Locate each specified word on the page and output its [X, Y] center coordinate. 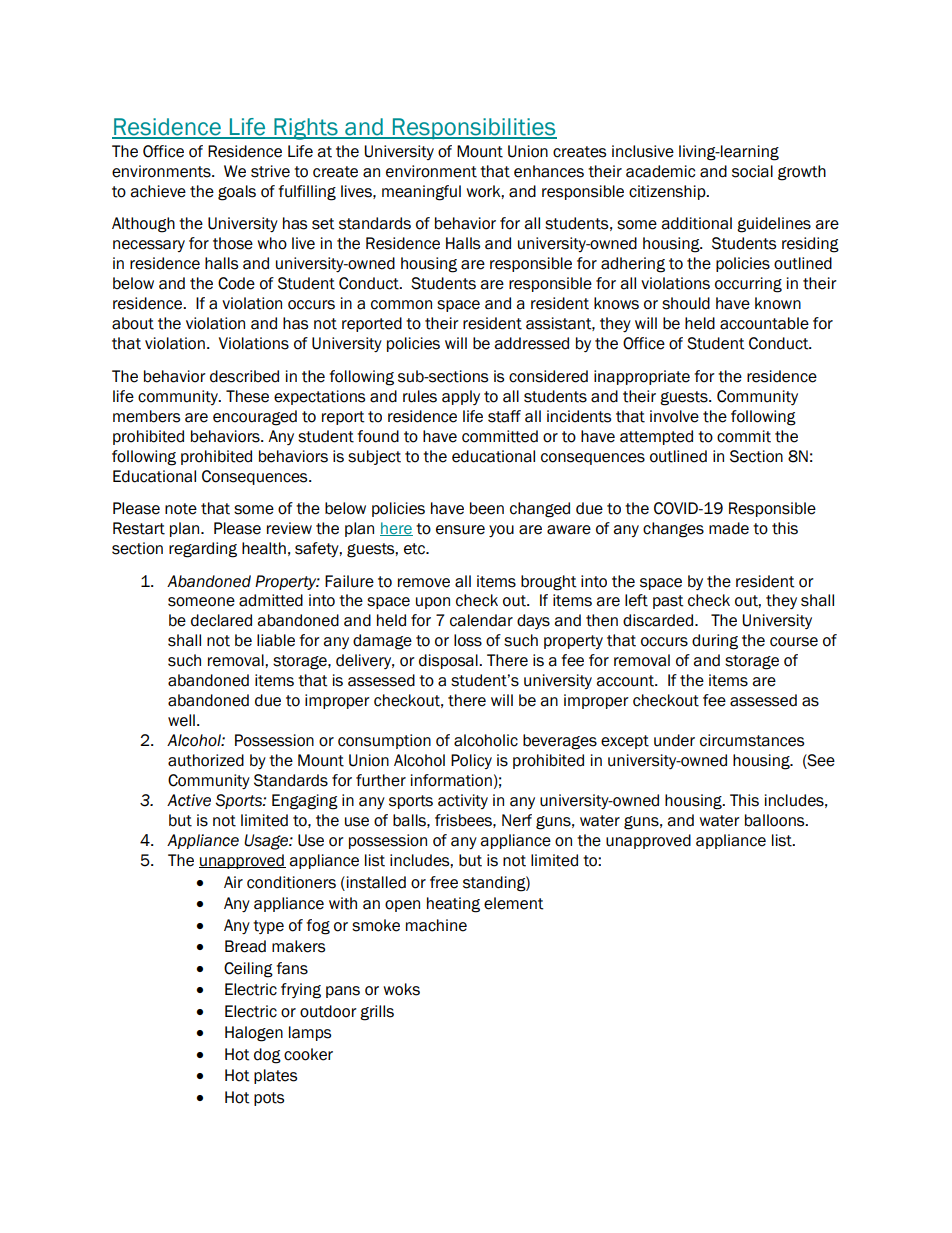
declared [221, 620]
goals [237, 193]
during [715, 642]
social [752, 171]
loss [468, 640]
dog [267, 1056]
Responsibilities [473, 128]
